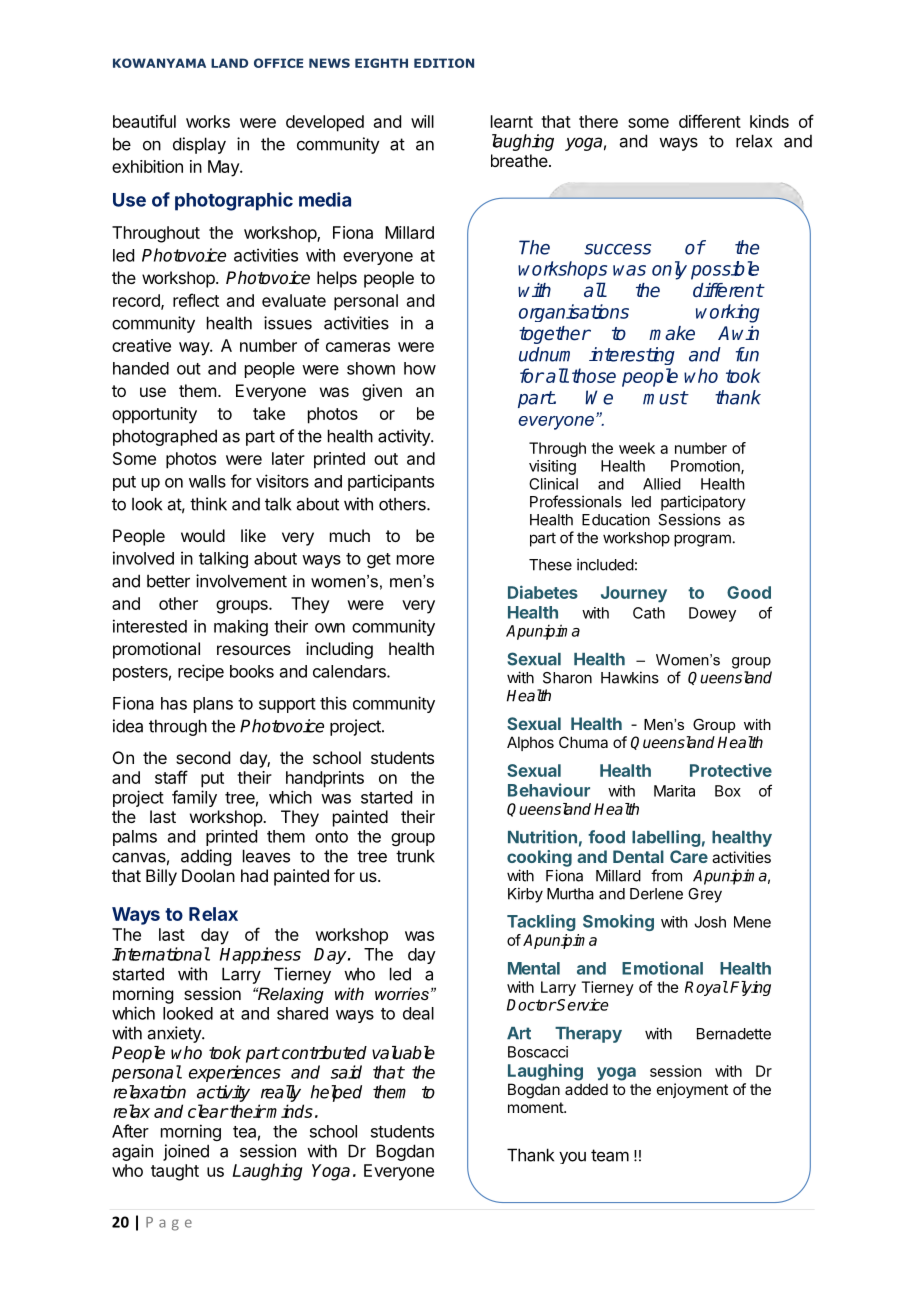 The width and height of the screenshot is (924, 1308). What do you see at coordinates (199, 145) in the screenshot?
I see `display` at bounding box center [199, 145].
